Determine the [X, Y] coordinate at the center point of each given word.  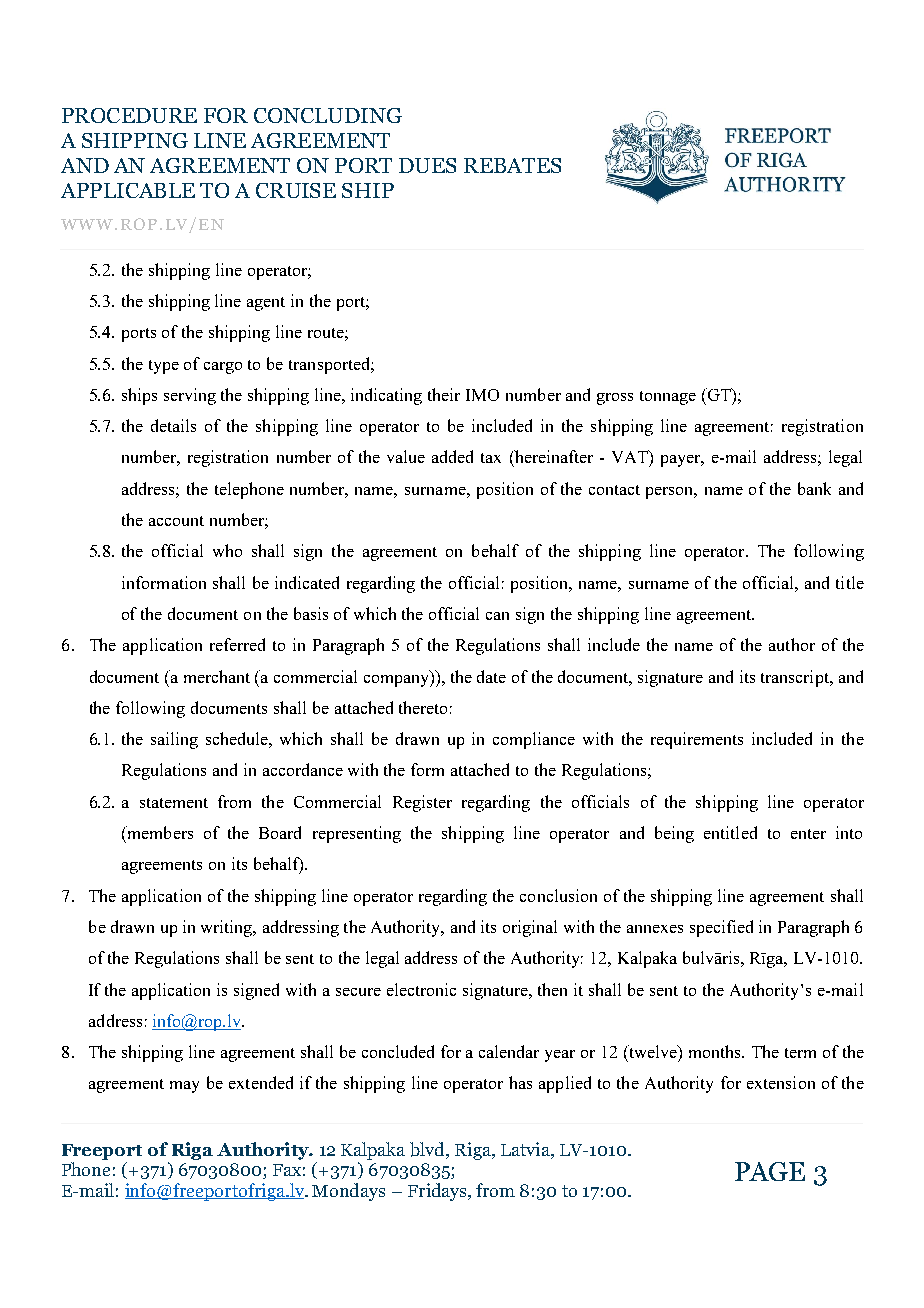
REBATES [512, 165]
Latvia [526, 1149]
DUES [427, 165]
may [184, 1087]
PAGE [770, 1171]
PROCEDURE [129, 115]
